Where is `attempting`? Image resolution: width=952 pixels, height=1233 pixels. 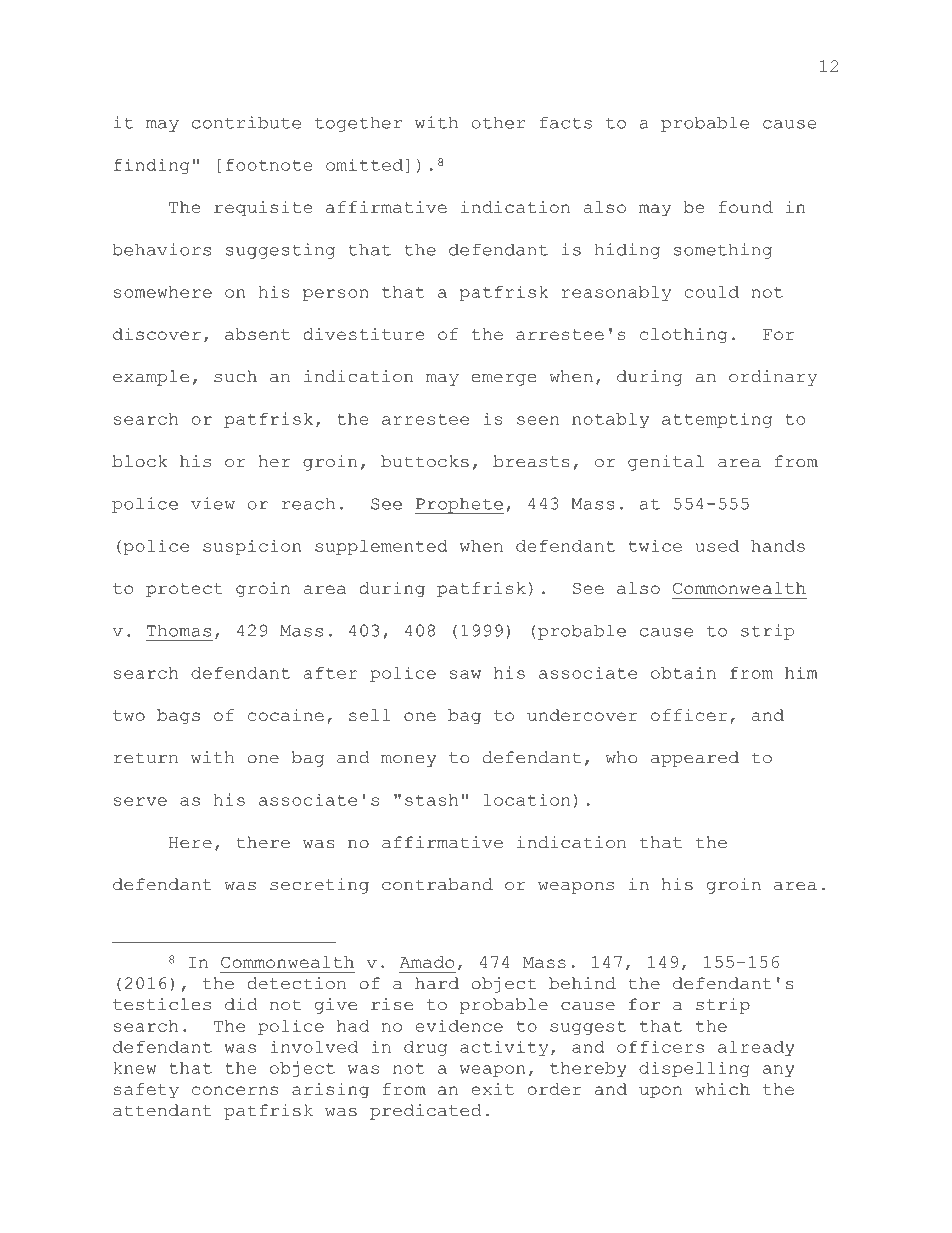
attempting is located at coordinates (717, 420).
